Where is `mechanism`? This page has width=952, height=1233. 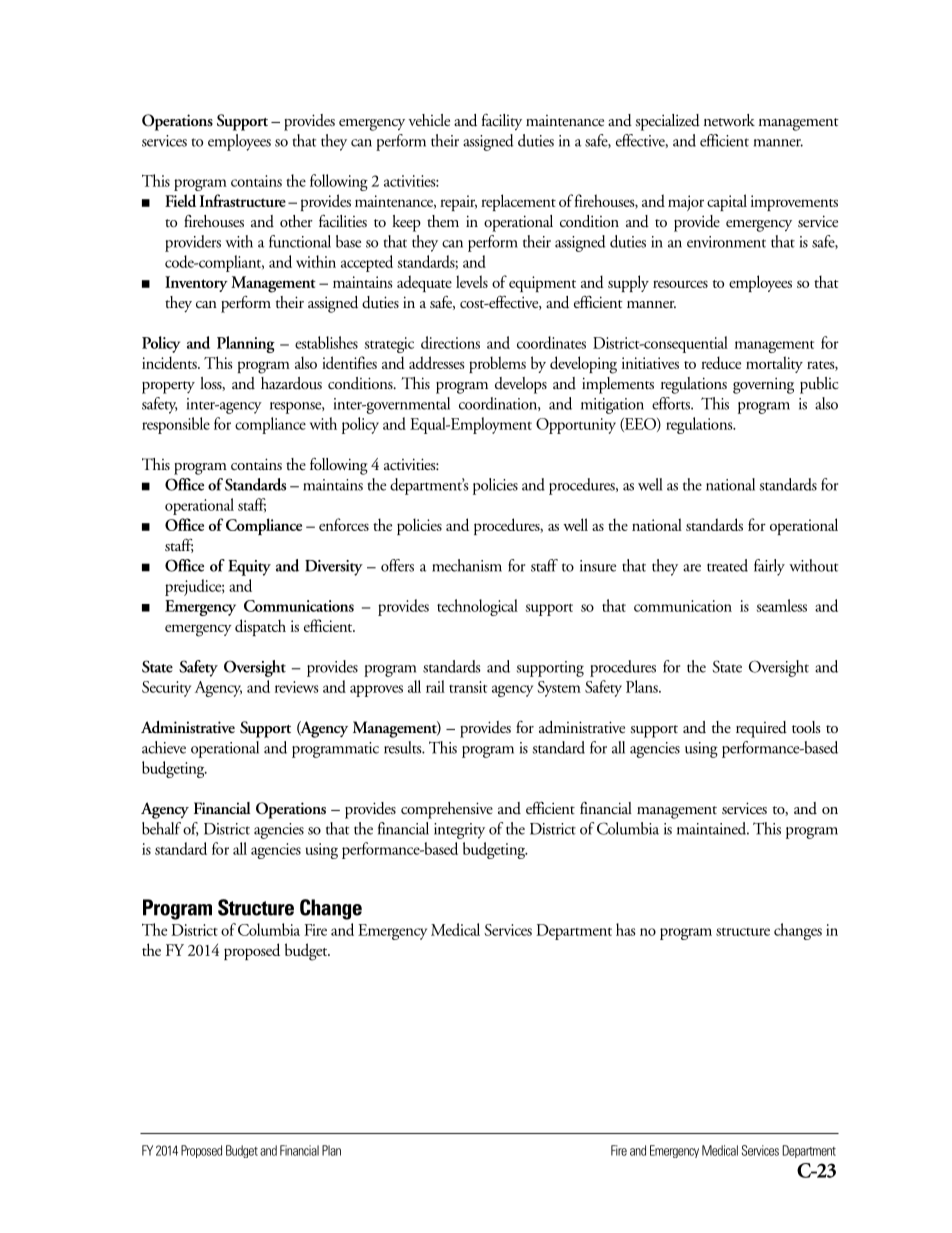
mechanism is located at coordinates (467, 565).
